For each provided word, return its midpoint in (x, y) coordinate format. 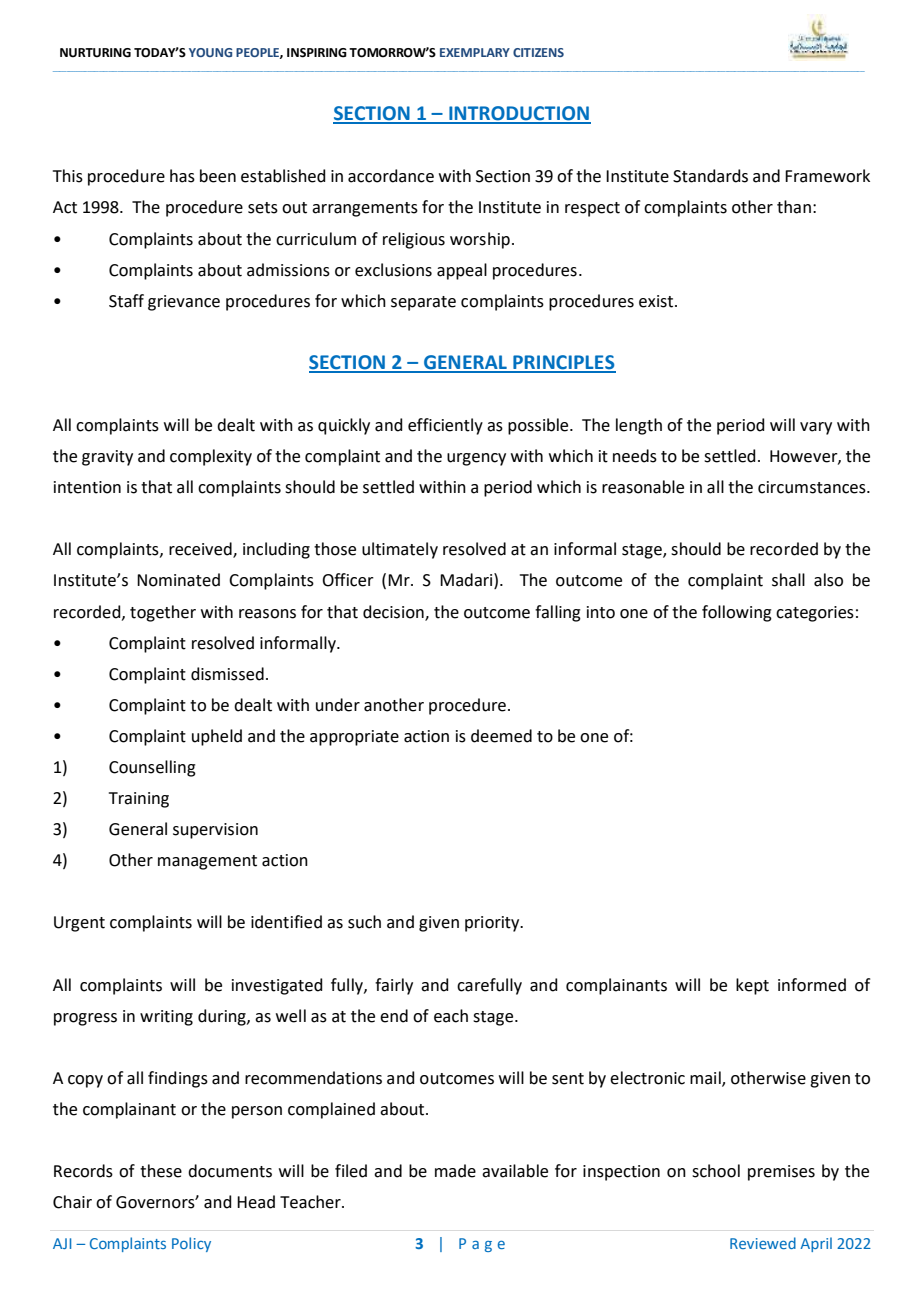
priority (493, 924)
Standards (710, 176)
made (455, 1171)
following (737, 613)
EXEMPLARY (475, 52)
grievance (184, 303)
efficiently (445, 426)
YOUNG (210, 52)
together (163, 613)
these (161, 1171)
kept (752, 986)
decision (394, 612)
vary (816, 428)
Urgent (79, 924)
